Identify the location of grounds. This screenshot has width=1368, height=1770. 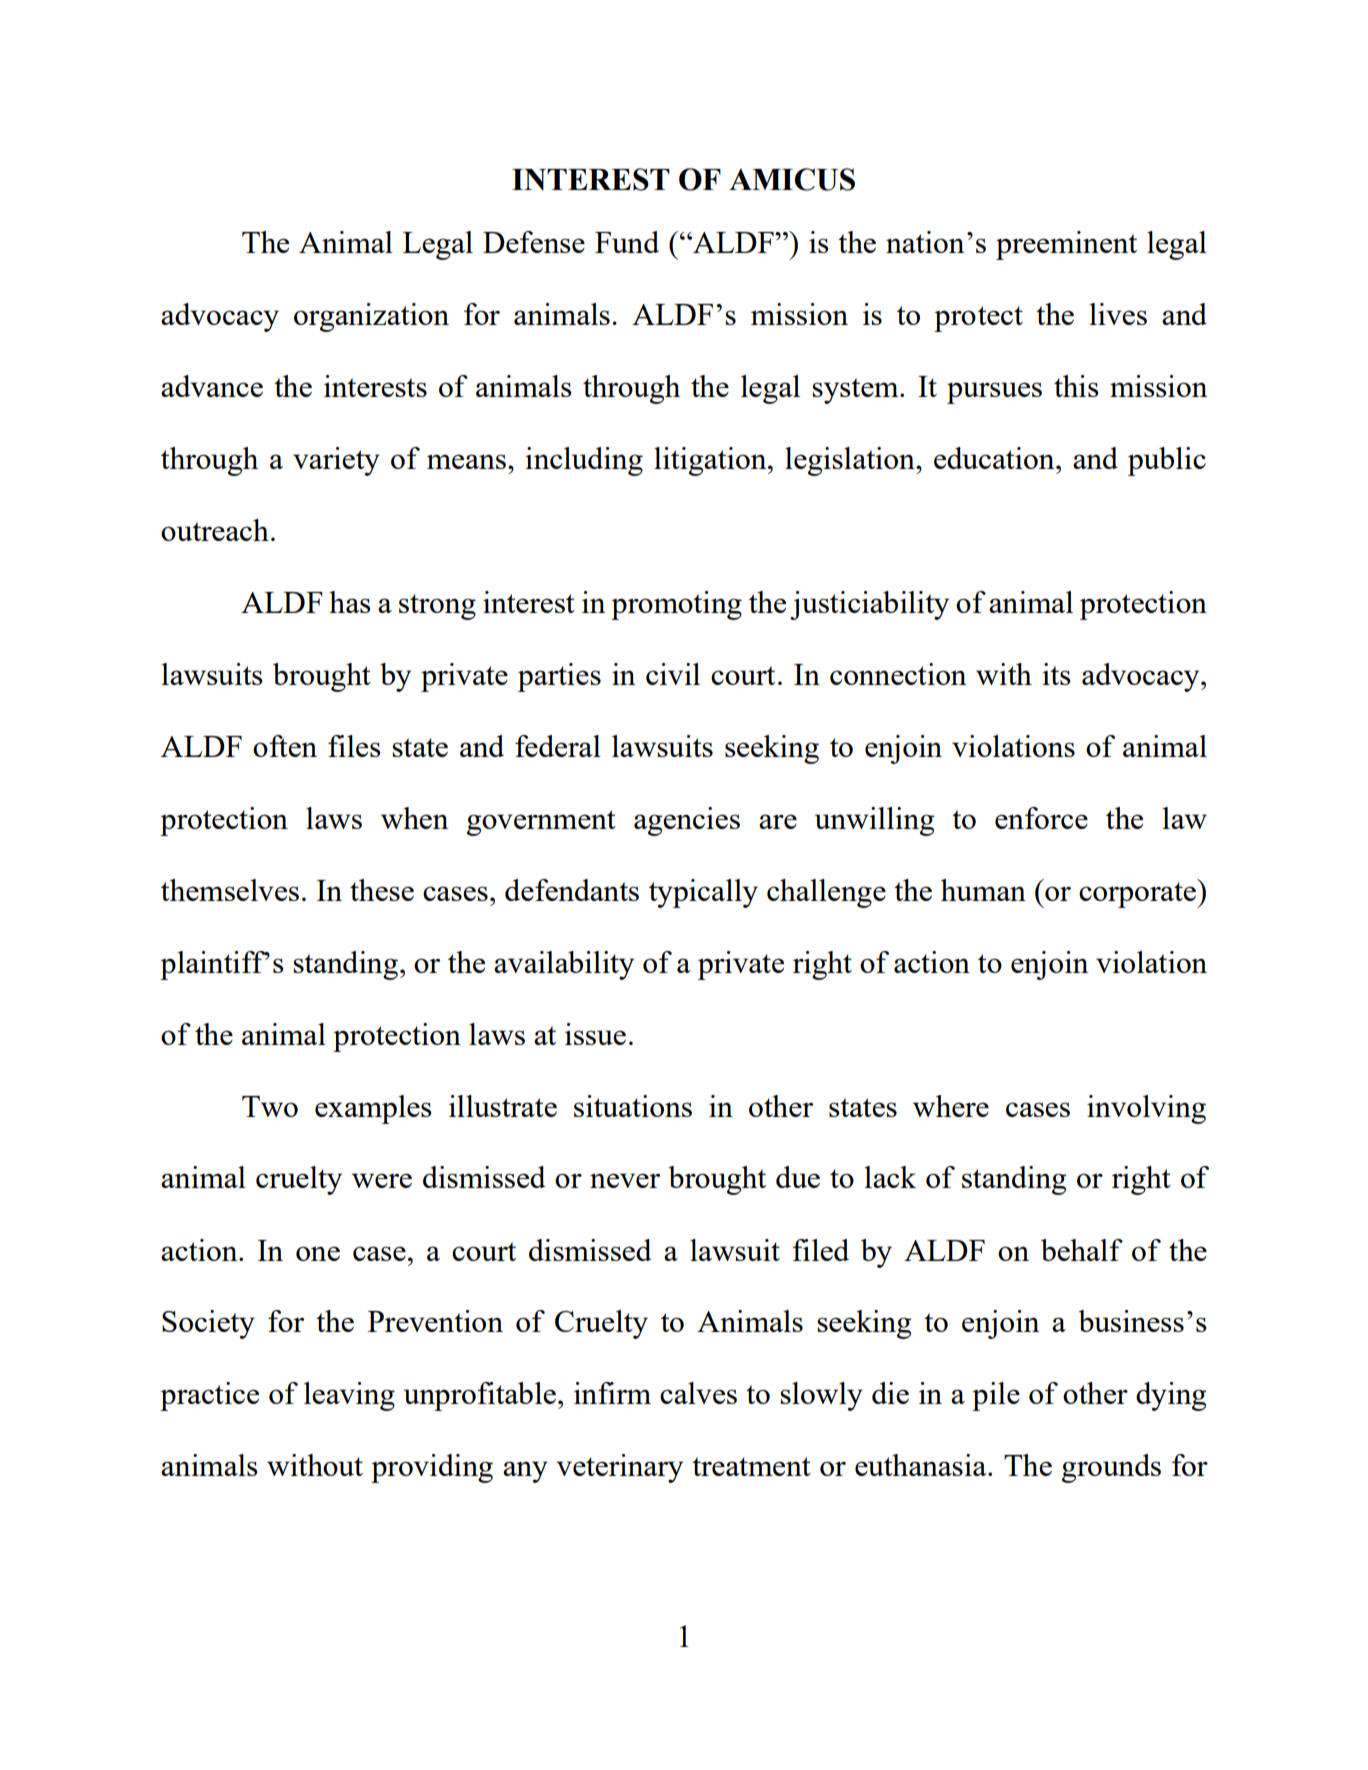
(1111, 1468).
